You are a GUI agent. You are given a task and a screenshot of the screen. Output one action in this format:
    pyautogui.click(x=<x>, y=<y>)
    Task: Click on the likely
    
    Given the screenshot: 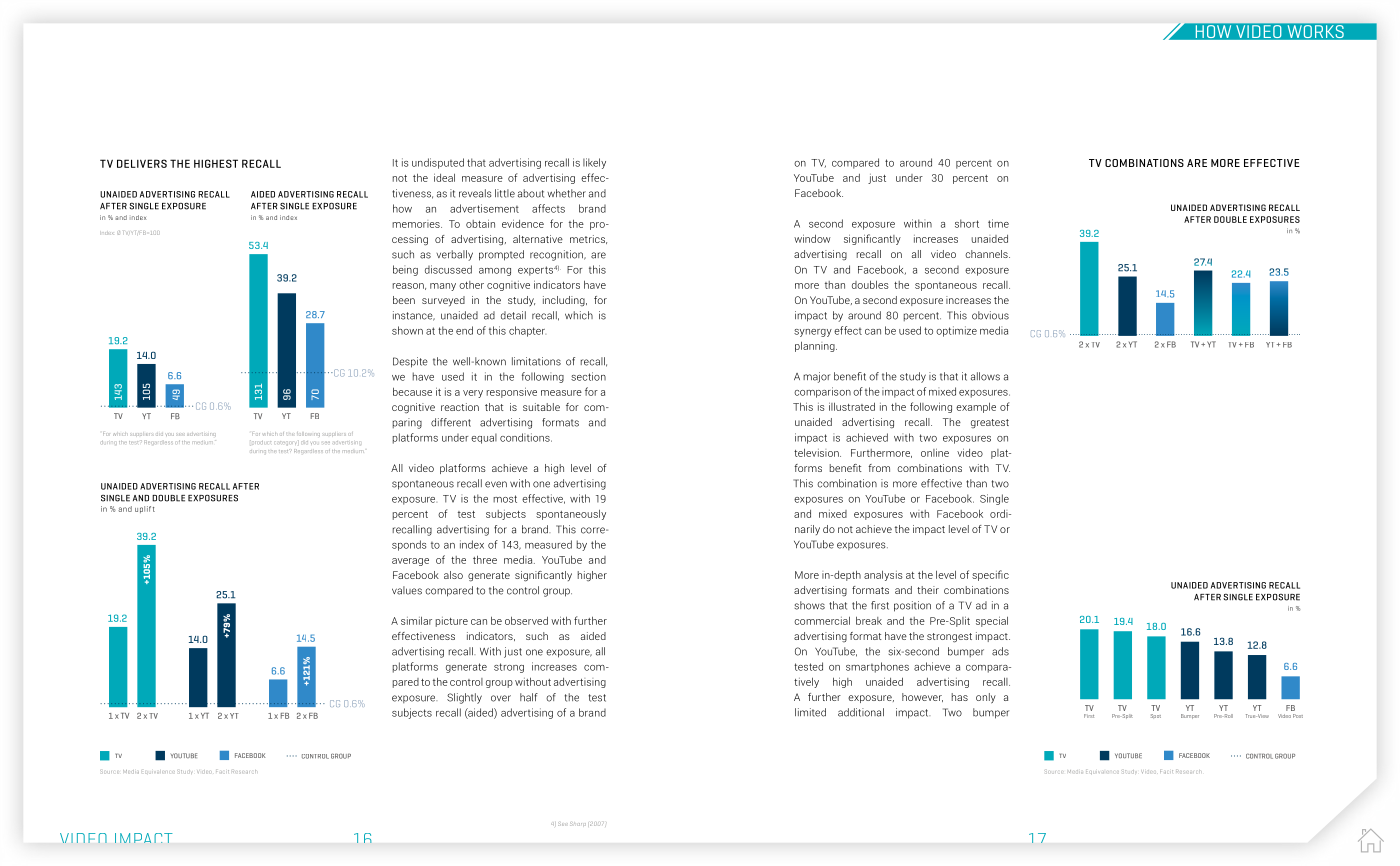 What is the action you would take?
    pyautogui.click(x=594, y=163)
